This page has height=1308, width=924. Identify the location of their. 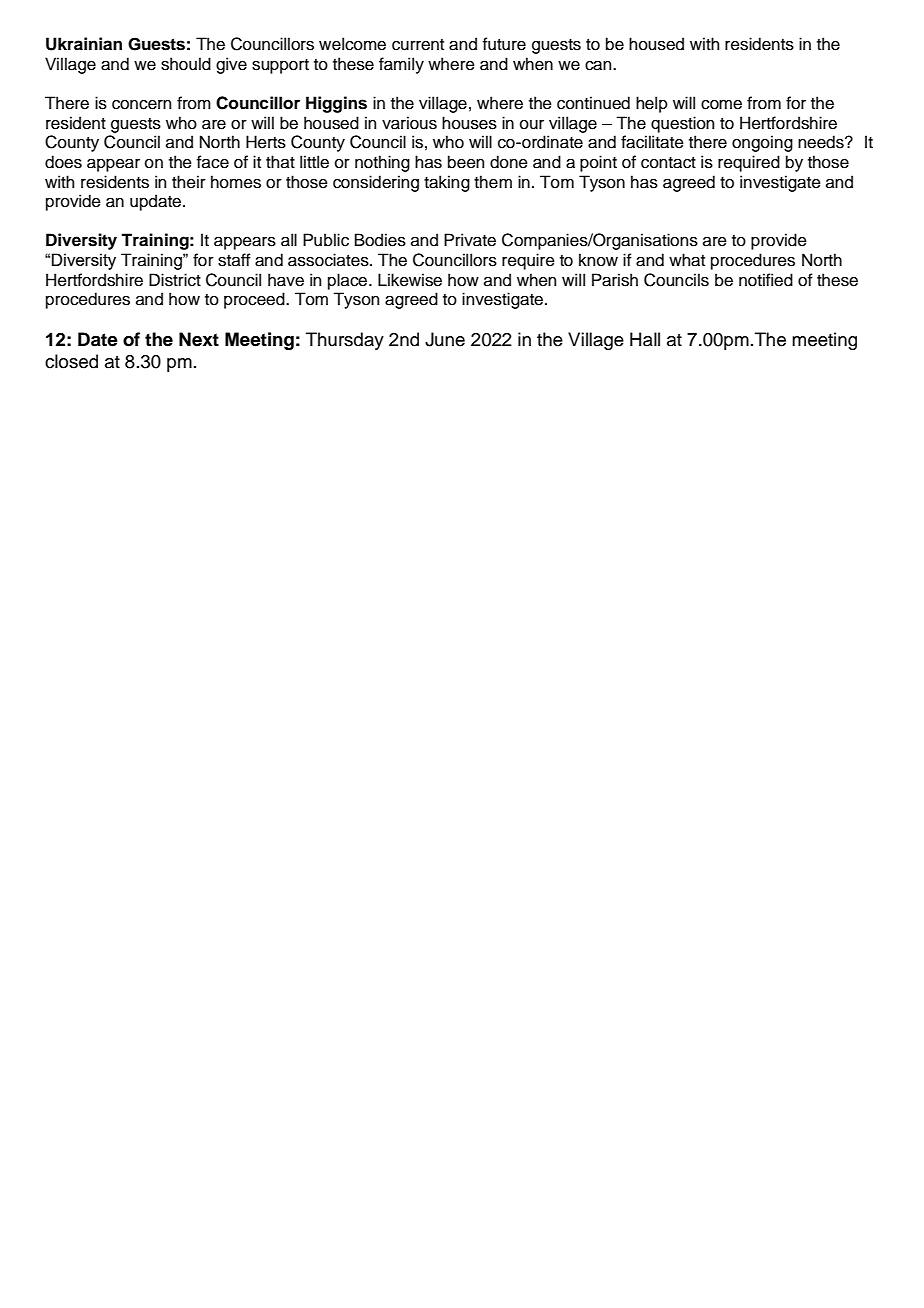
(189, 182).
